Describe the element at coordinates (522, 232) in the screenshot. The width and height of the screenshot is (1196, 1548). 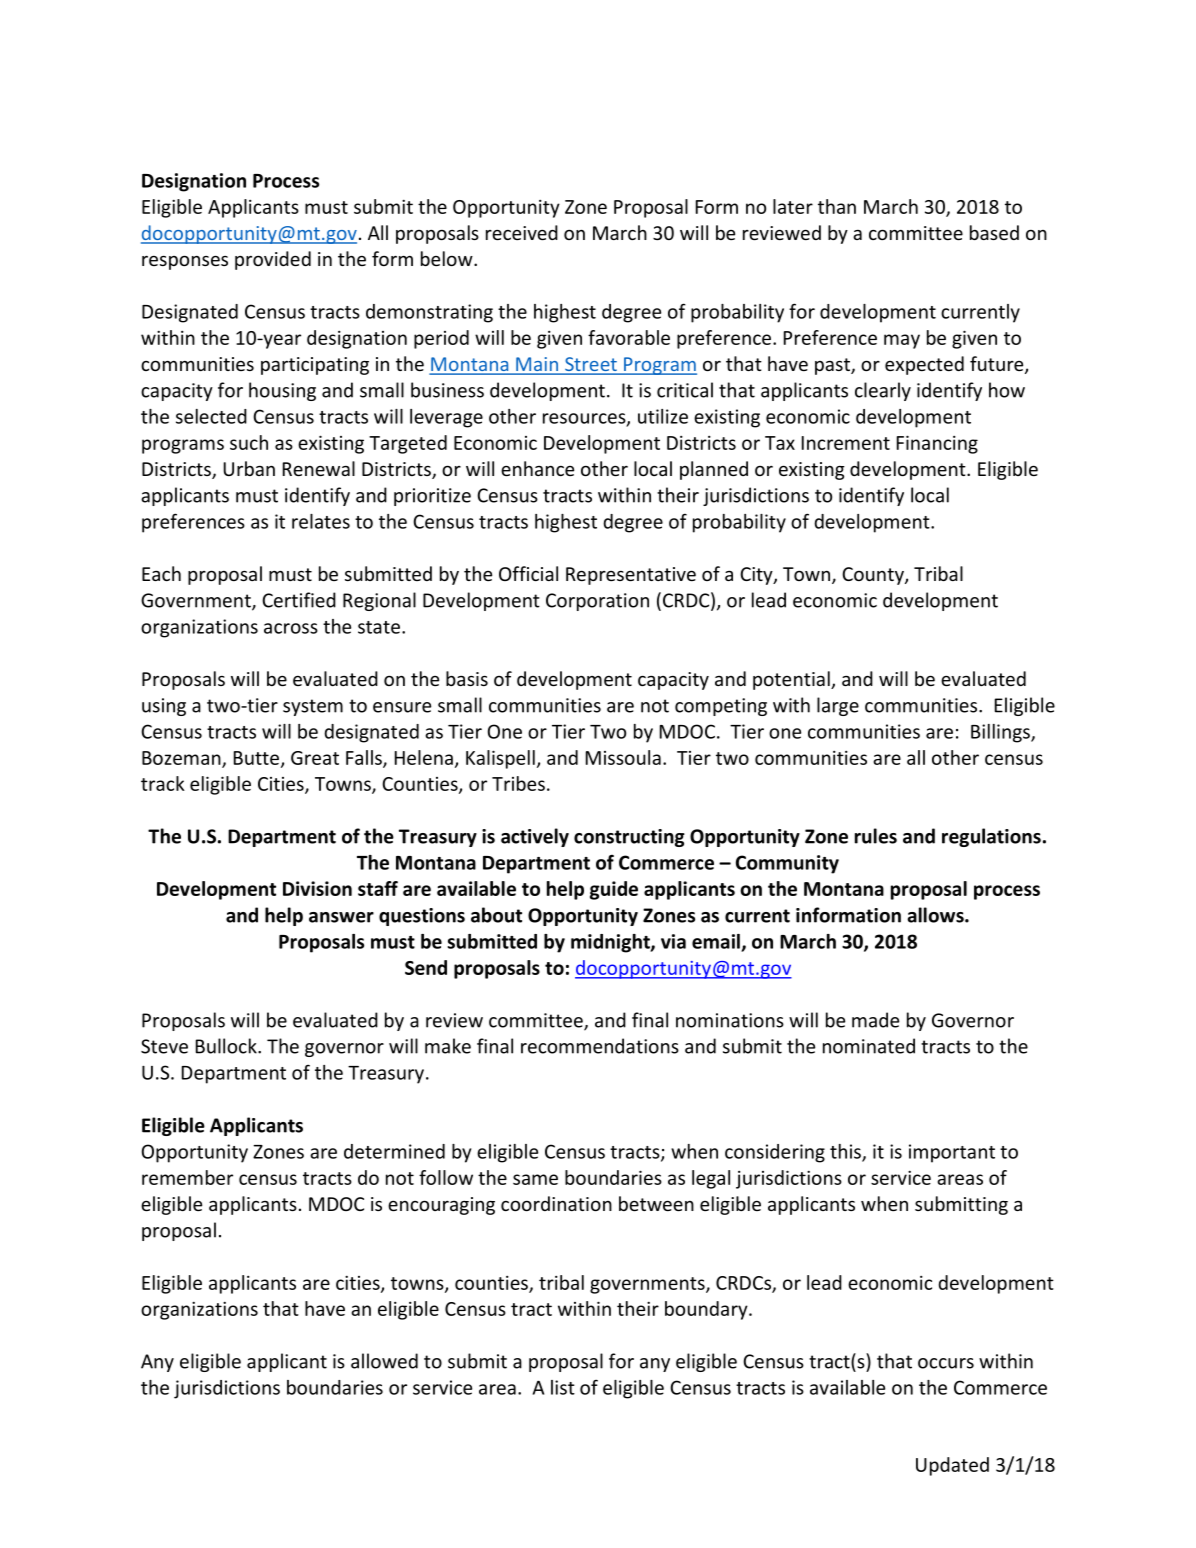
I see `received` at that location.
